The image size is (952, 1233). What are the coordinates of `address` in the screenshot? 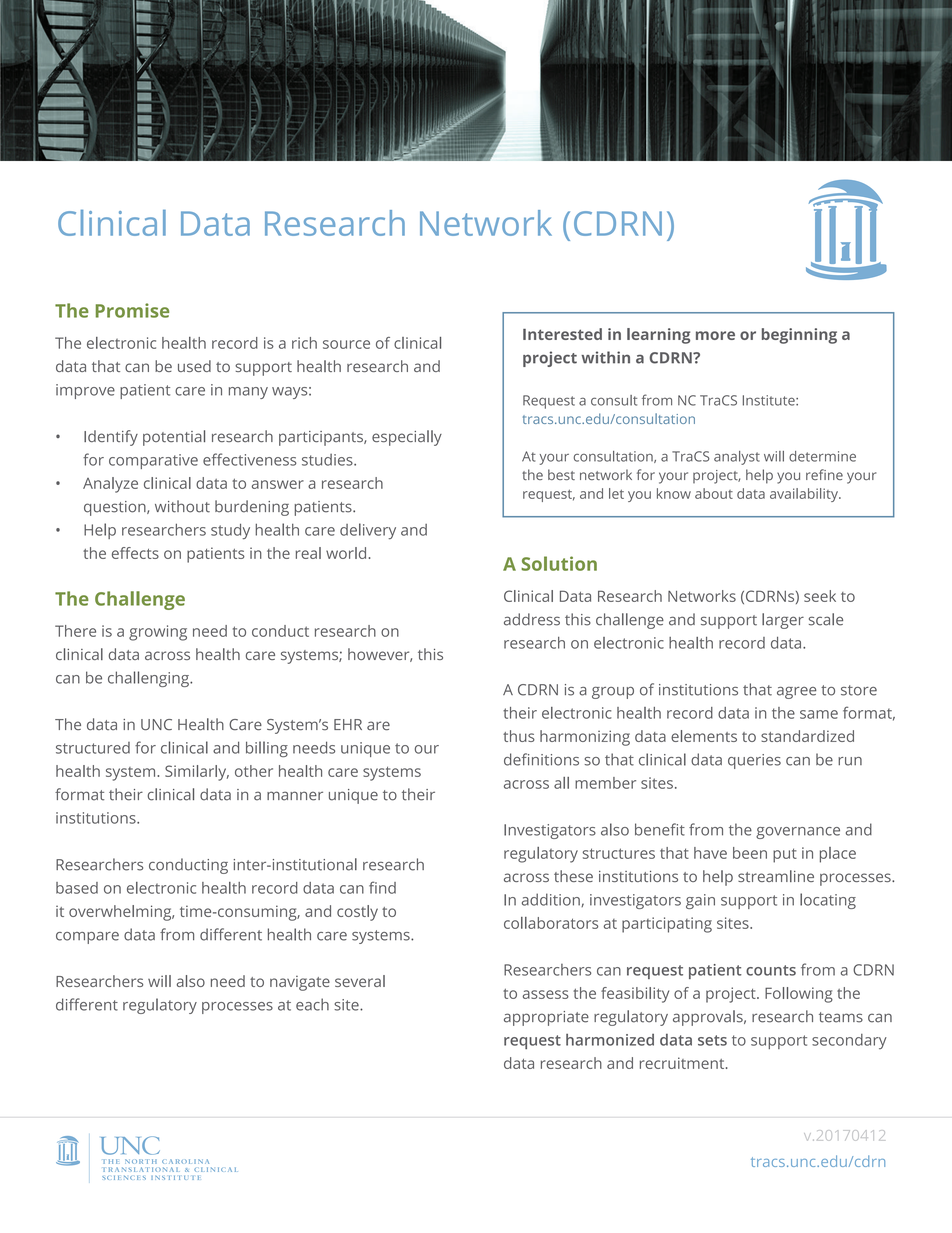 It's located at (532, 619).
